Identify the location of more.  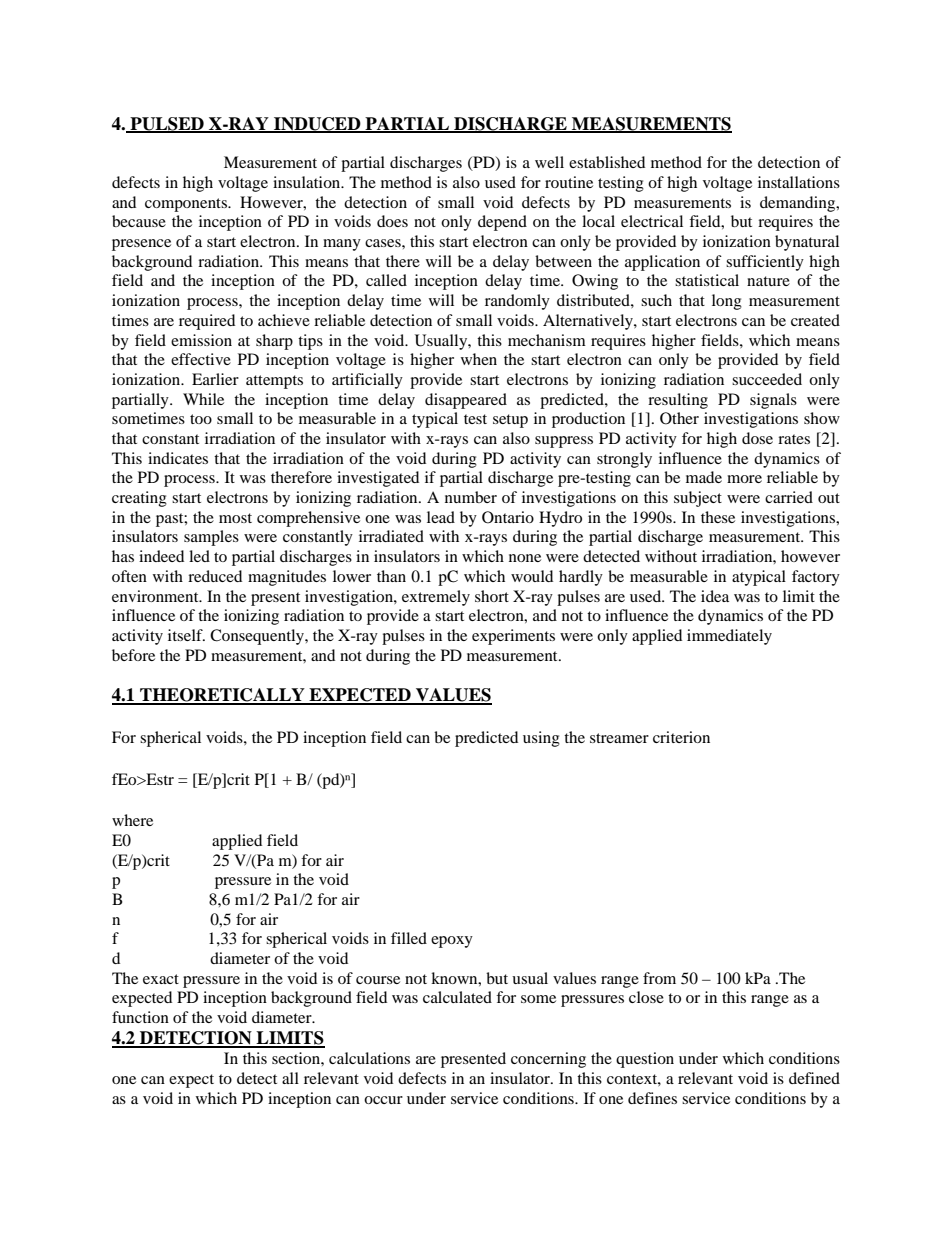
(744, 479).
